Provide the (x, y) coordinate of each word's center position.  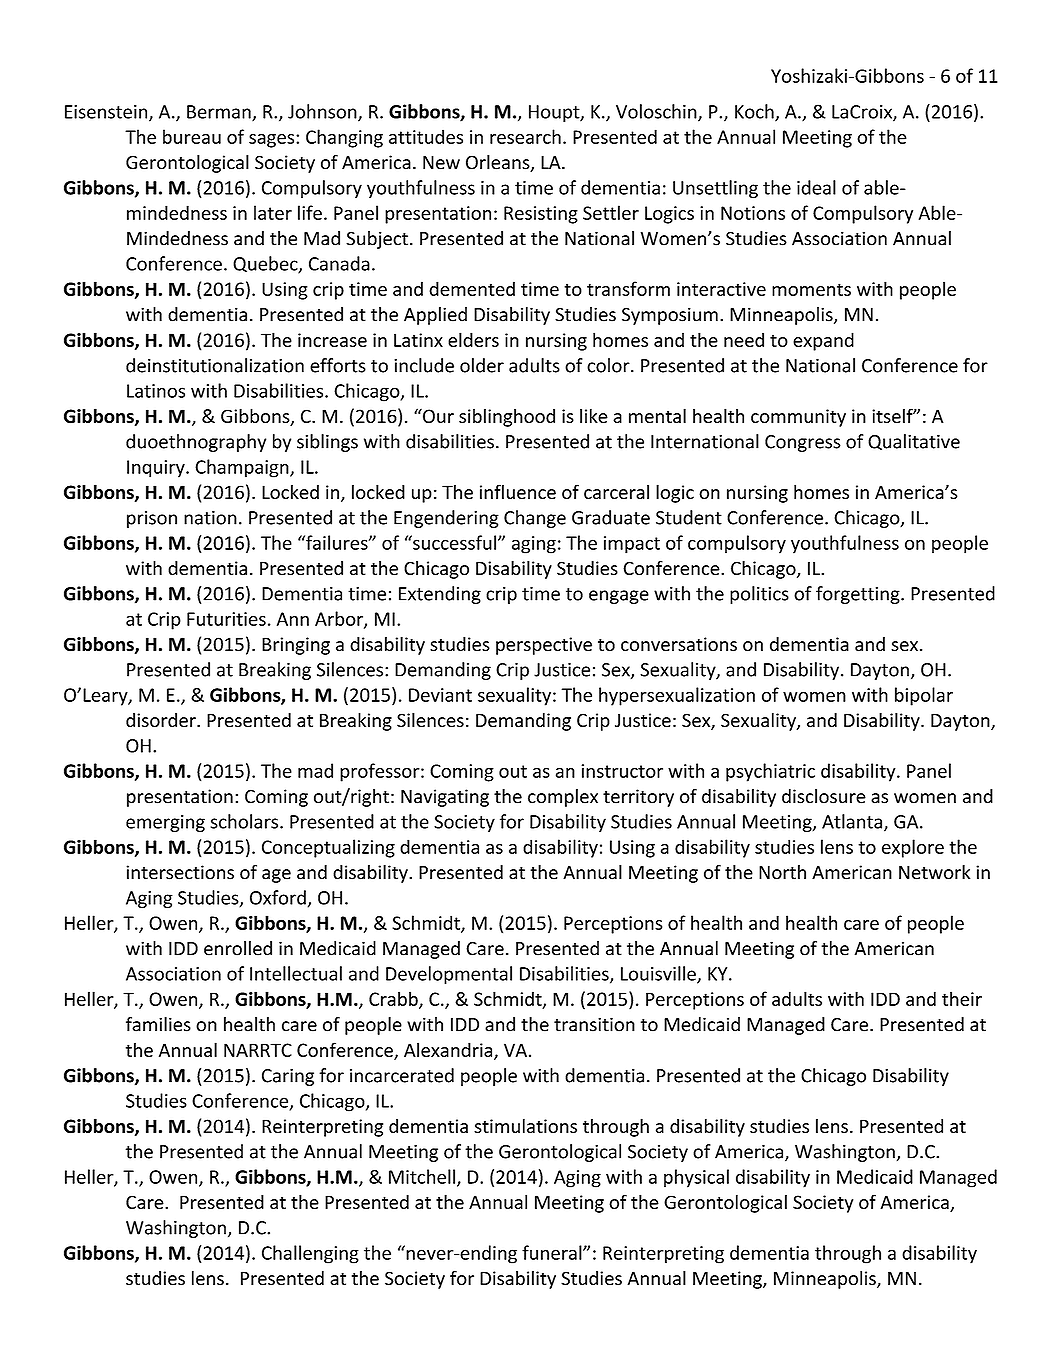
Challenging (310, 1254)
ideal (816, 187)
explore (913, 848)
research (525, 136)
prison (152, 519)
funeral (553, 1252)
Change (535, 519)
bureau (192, 136)
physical (696, 1178)
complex (563, 798)
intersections (180, 872)
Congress (803, 443)
